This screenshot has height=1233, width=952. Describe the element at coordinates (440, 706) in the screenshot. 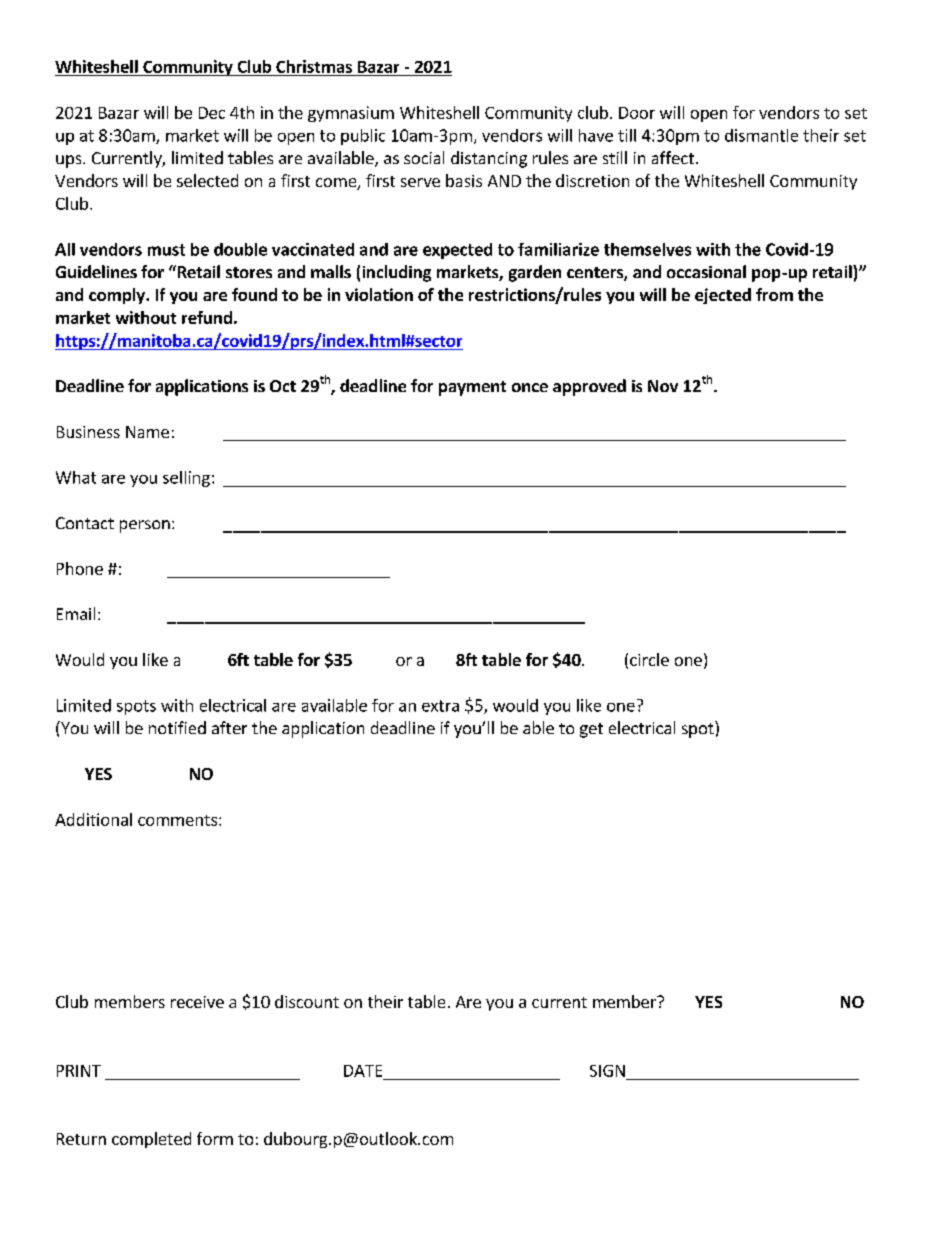

I see `extra` at that location.
